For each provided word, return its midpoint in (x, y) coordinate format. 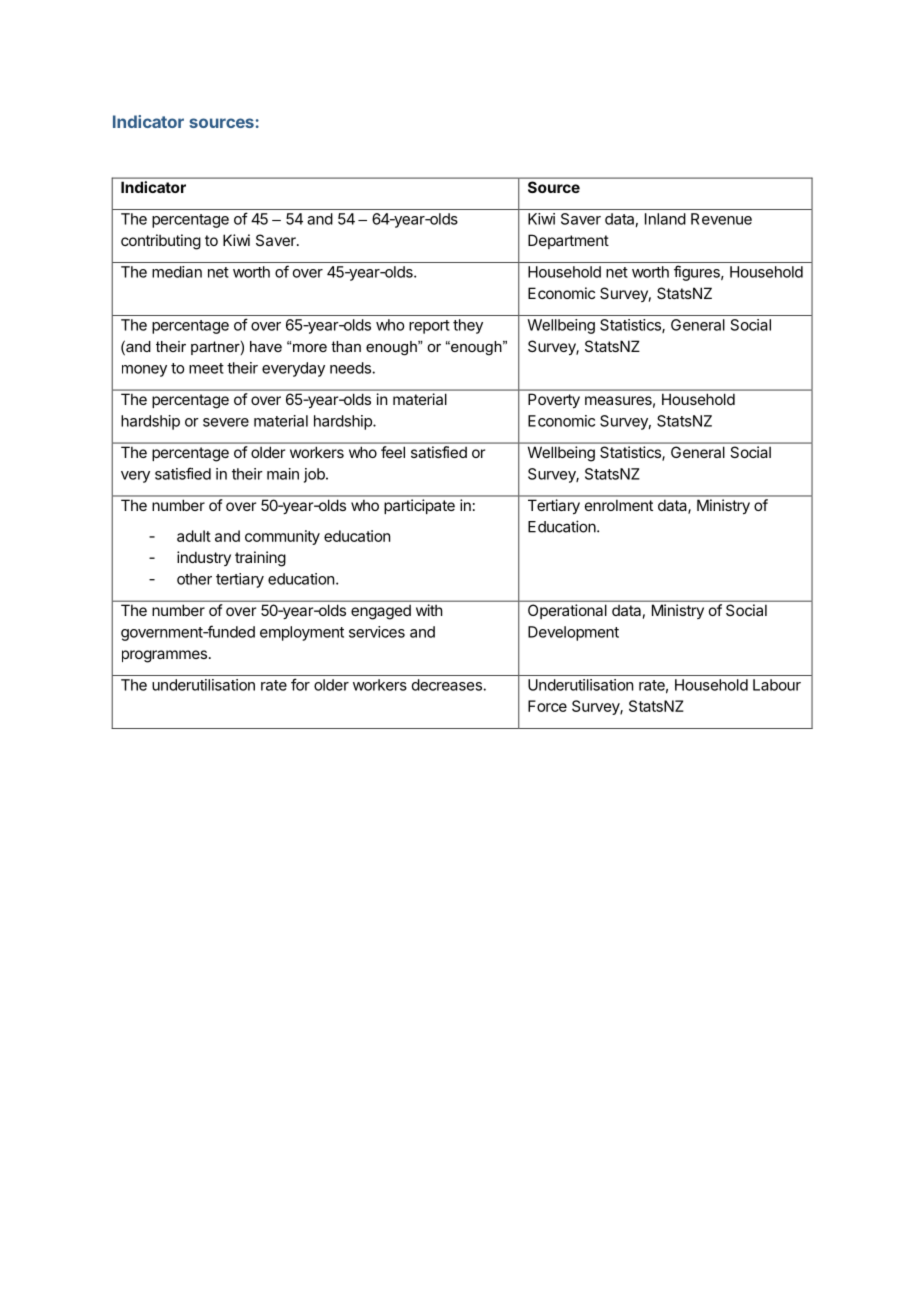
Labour (777, 685)
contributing (161, 242)
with (429, 610)
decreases (448, 685)
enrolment (619, 505)
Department (568, 241)
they (468, 326)
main (283, 474)
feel (393, 452)
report (429, 327)
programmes (164, 656)
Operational (567, 611)
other (194, 579)
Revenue (721, 219)
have (266, 346)
